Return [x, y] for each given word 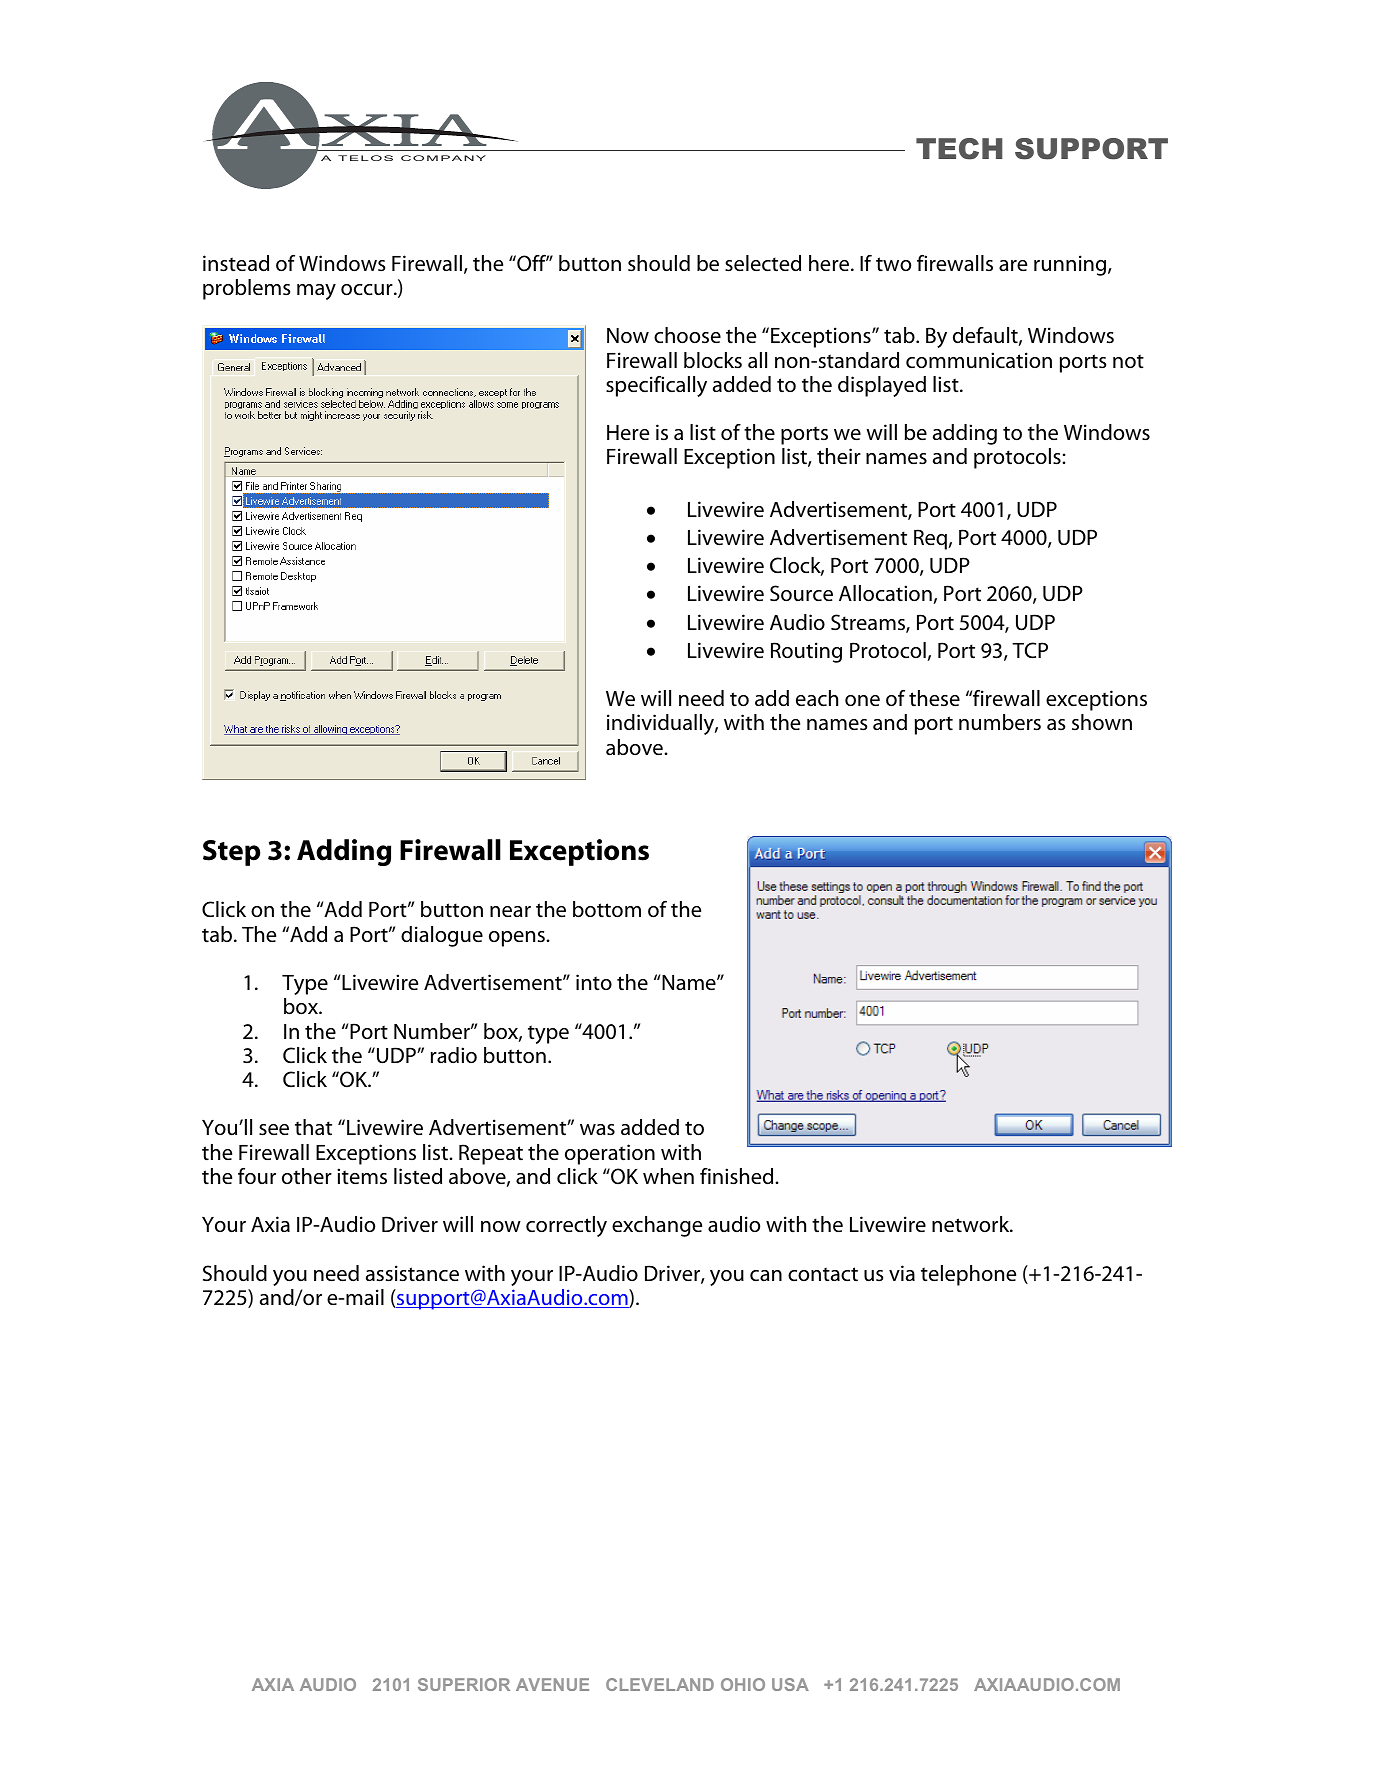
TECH [959, 149]
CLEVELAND [660, 1684]
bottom [607, 909]
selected [763, 263]
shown [1102, 722]
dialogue [442, 936]
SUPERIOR [464, 1684]
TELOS [365, 158]
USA [790, 1684]
